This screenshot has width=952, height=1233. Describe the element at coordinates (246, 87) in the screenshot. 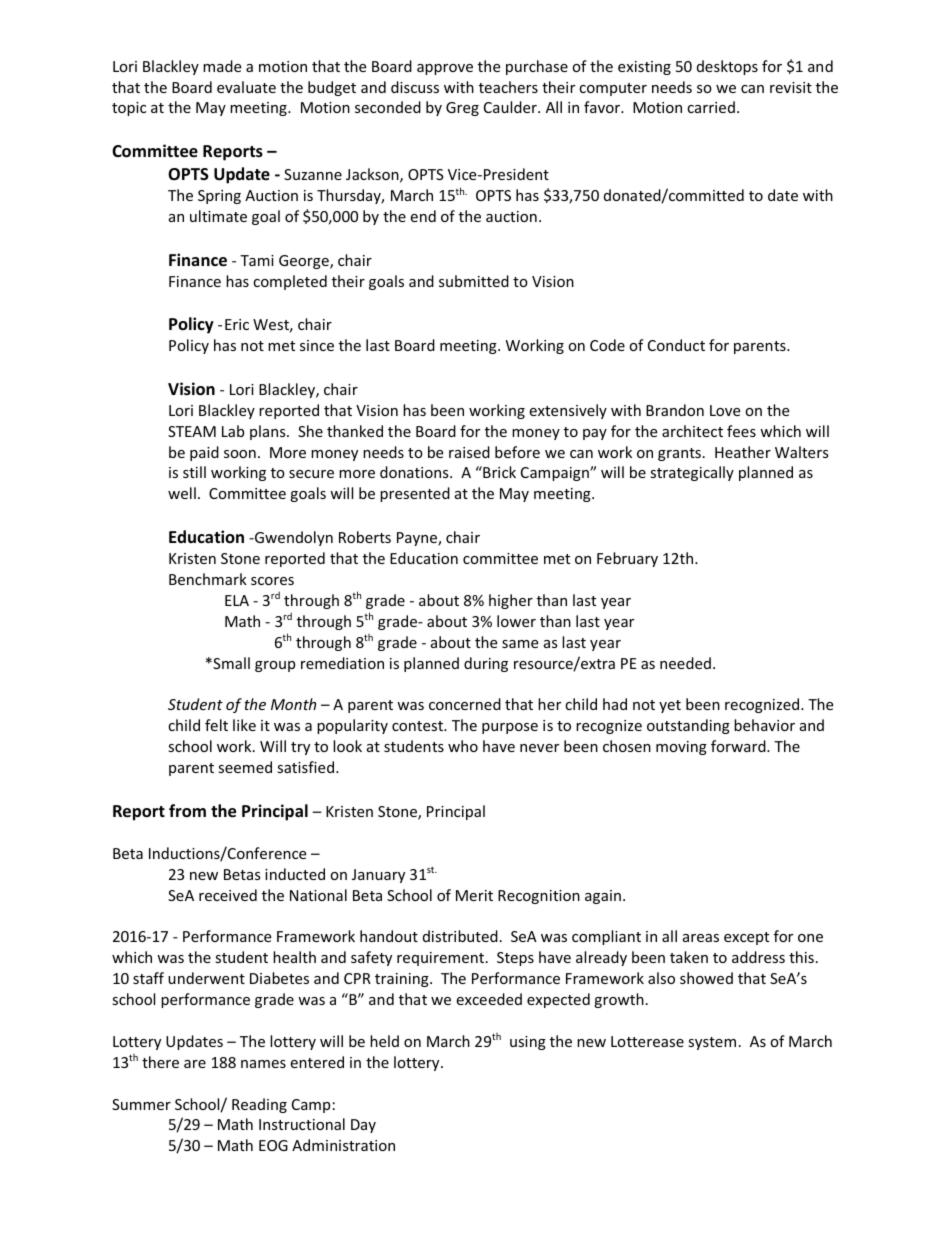

I see `evaluate` at that location.
